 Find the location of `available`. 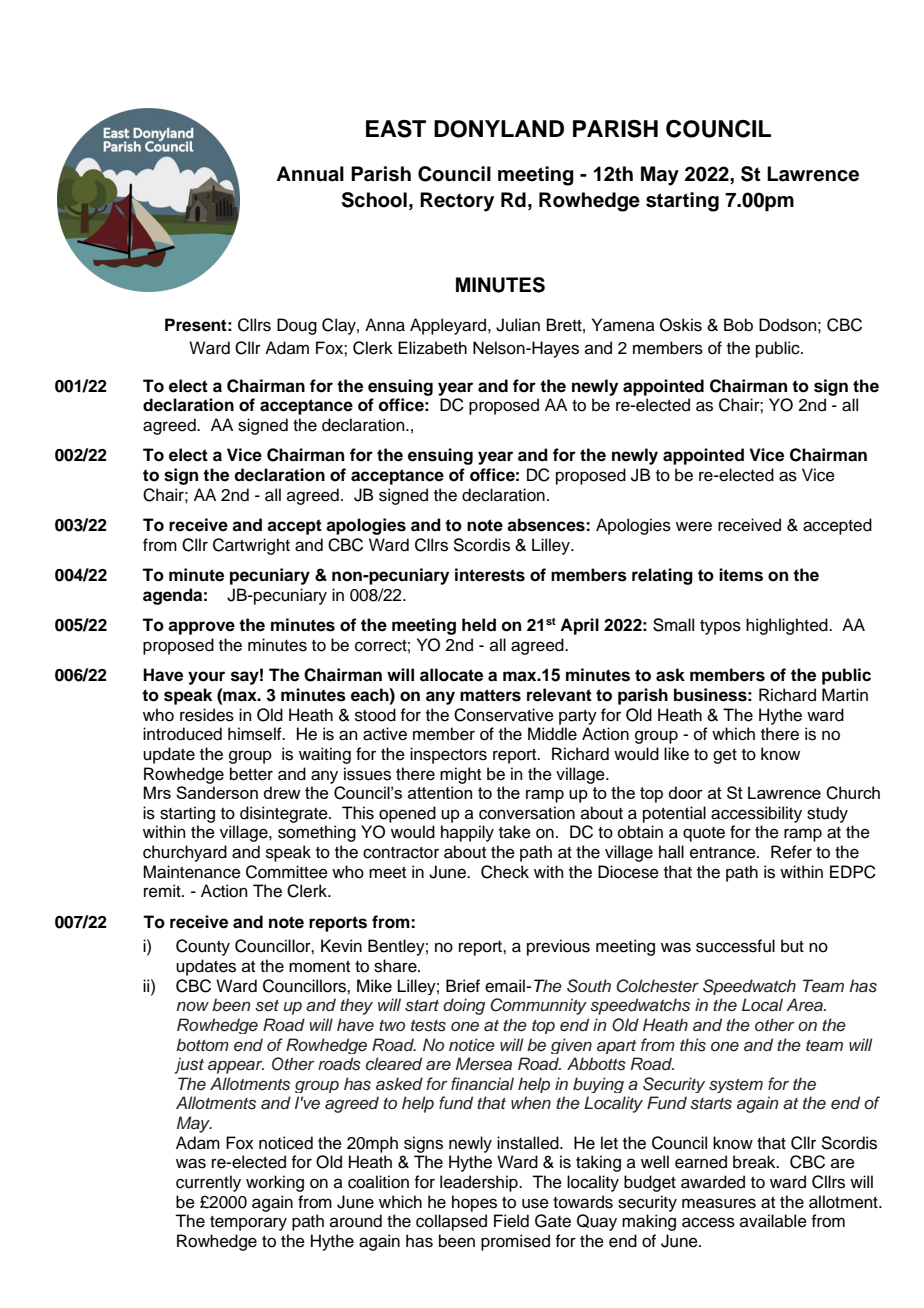

available is located at coordinates (773, 1221).
